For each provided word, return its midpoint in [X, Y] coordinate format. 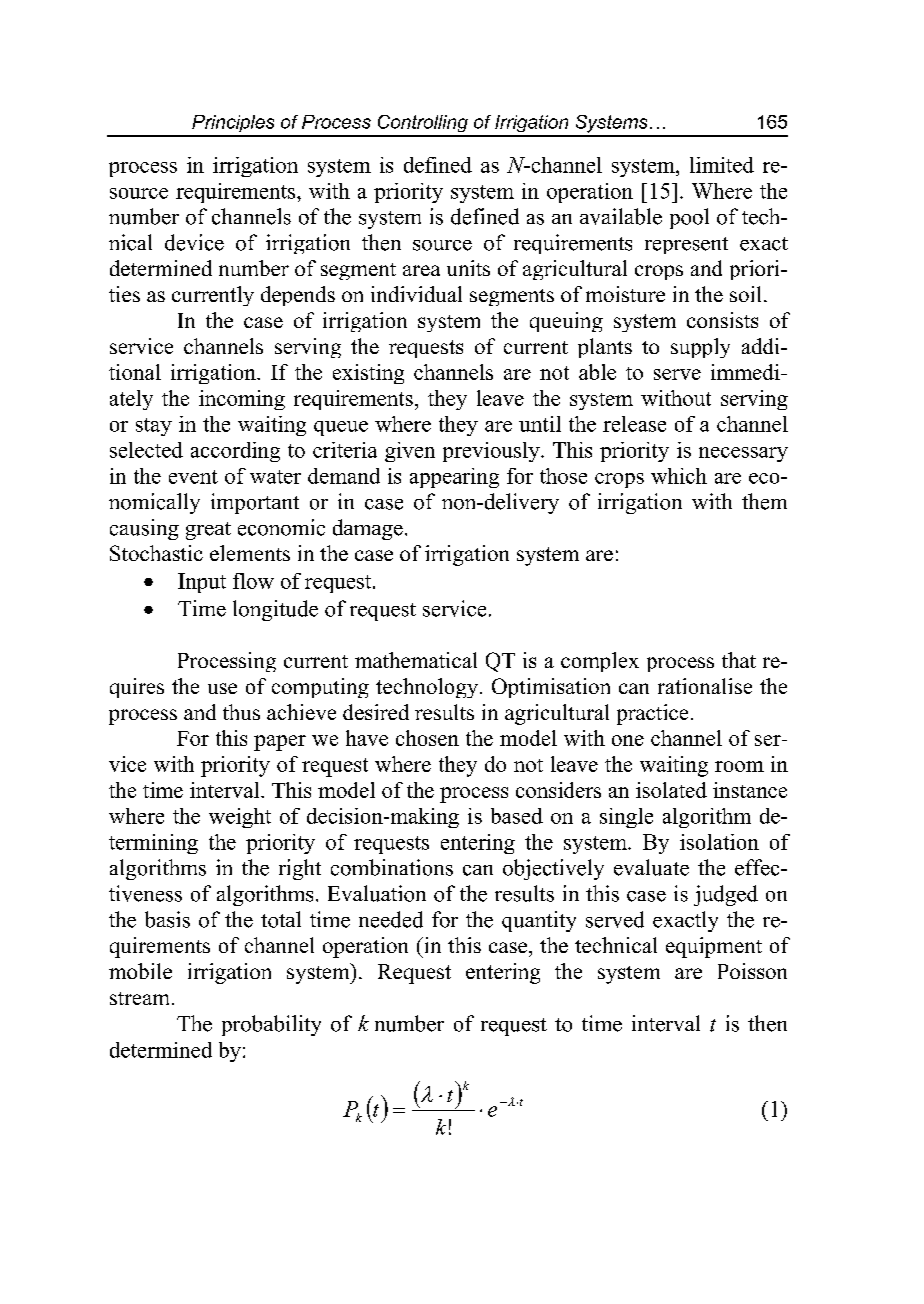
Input [202, 583]
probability [271, 1025]
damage [368, 529]
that [739, 660]
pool [689, 218]
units [468, 268]
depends [298, 296]
